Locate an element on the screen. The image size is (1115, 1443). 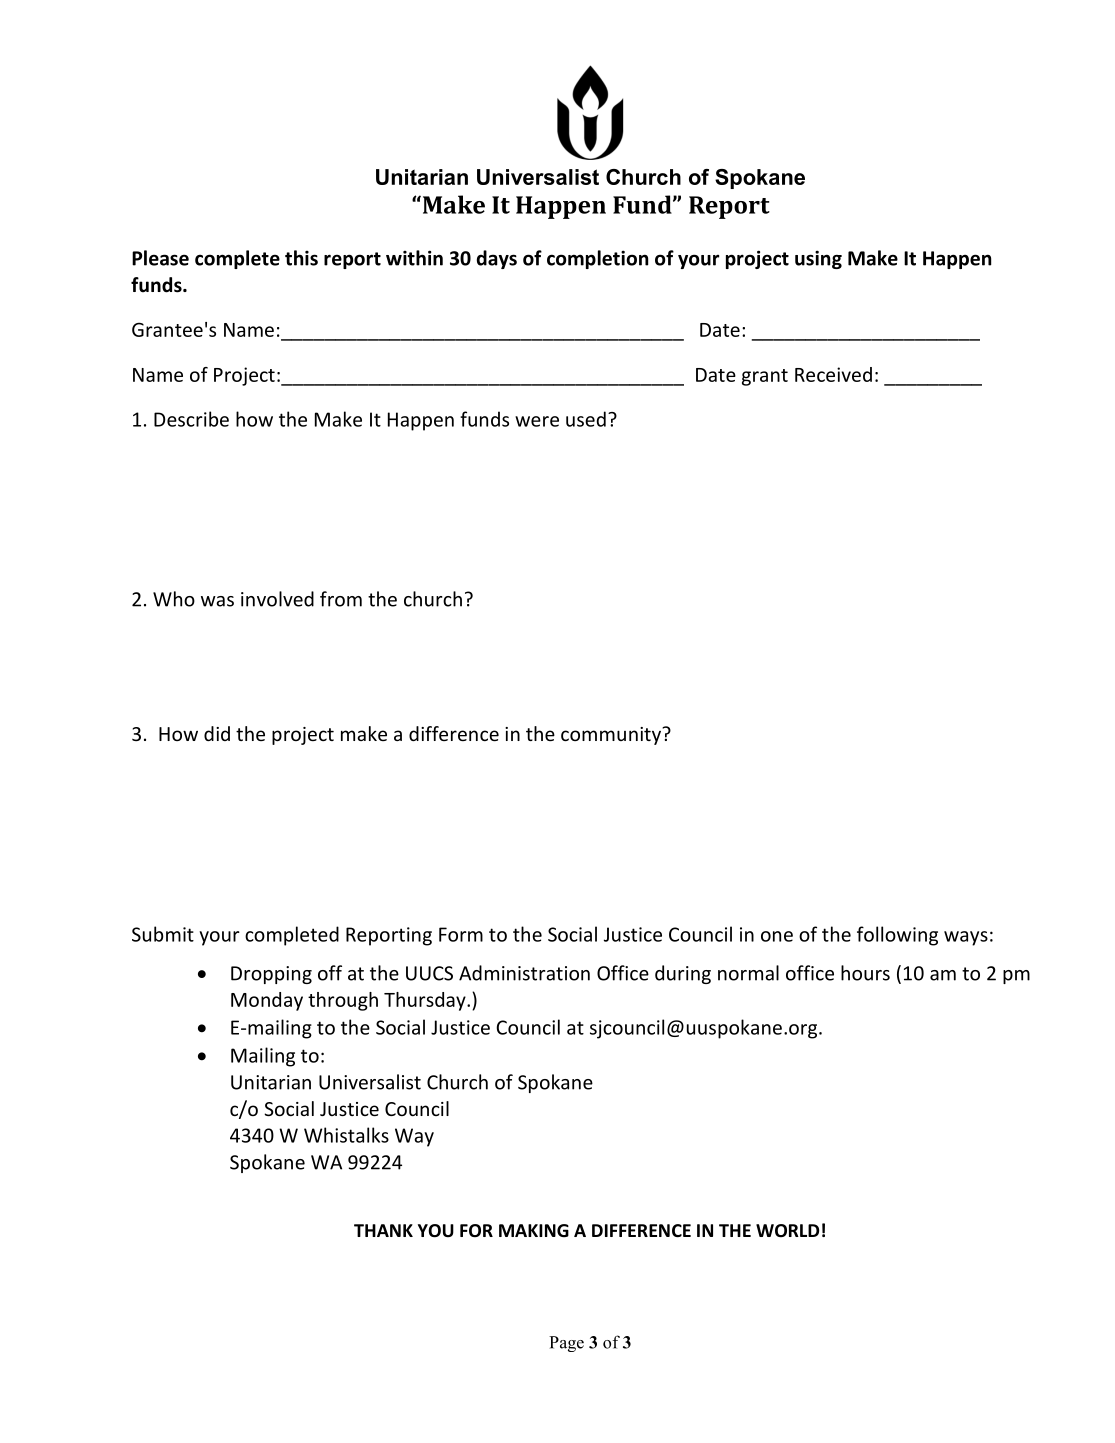
Page is located at coordinates (566, 1344).
